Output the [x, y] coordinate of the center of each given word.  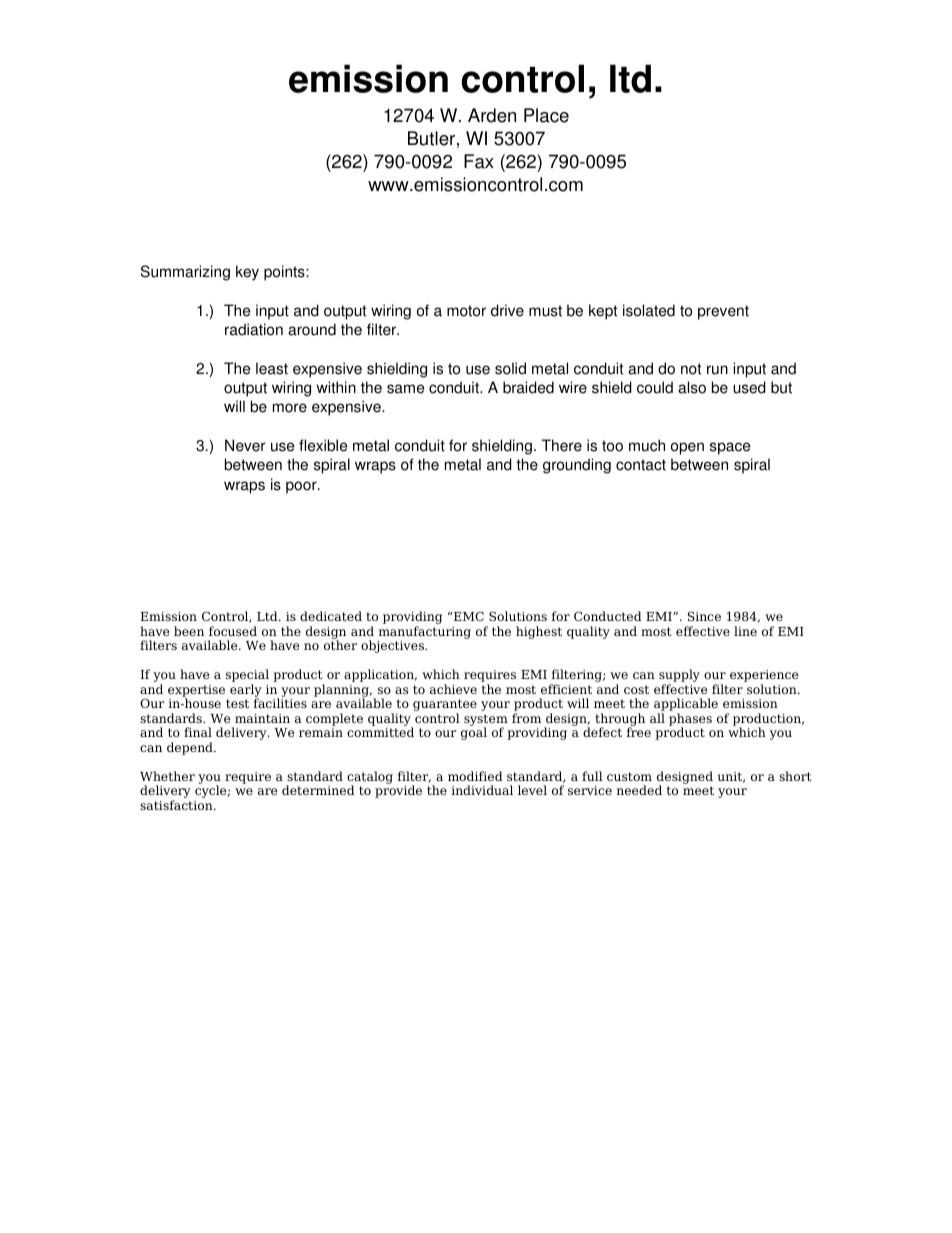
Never [245, 445]
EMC [468, 616]
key [247, 273]
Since [704, 616]
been [189, 631]
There [562, 445]
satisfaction [177, 805]
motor [466, 311]
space [730, 448]
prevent [723, 312]
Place [546, 115]
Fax [479, 161]
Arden [492, 115]
